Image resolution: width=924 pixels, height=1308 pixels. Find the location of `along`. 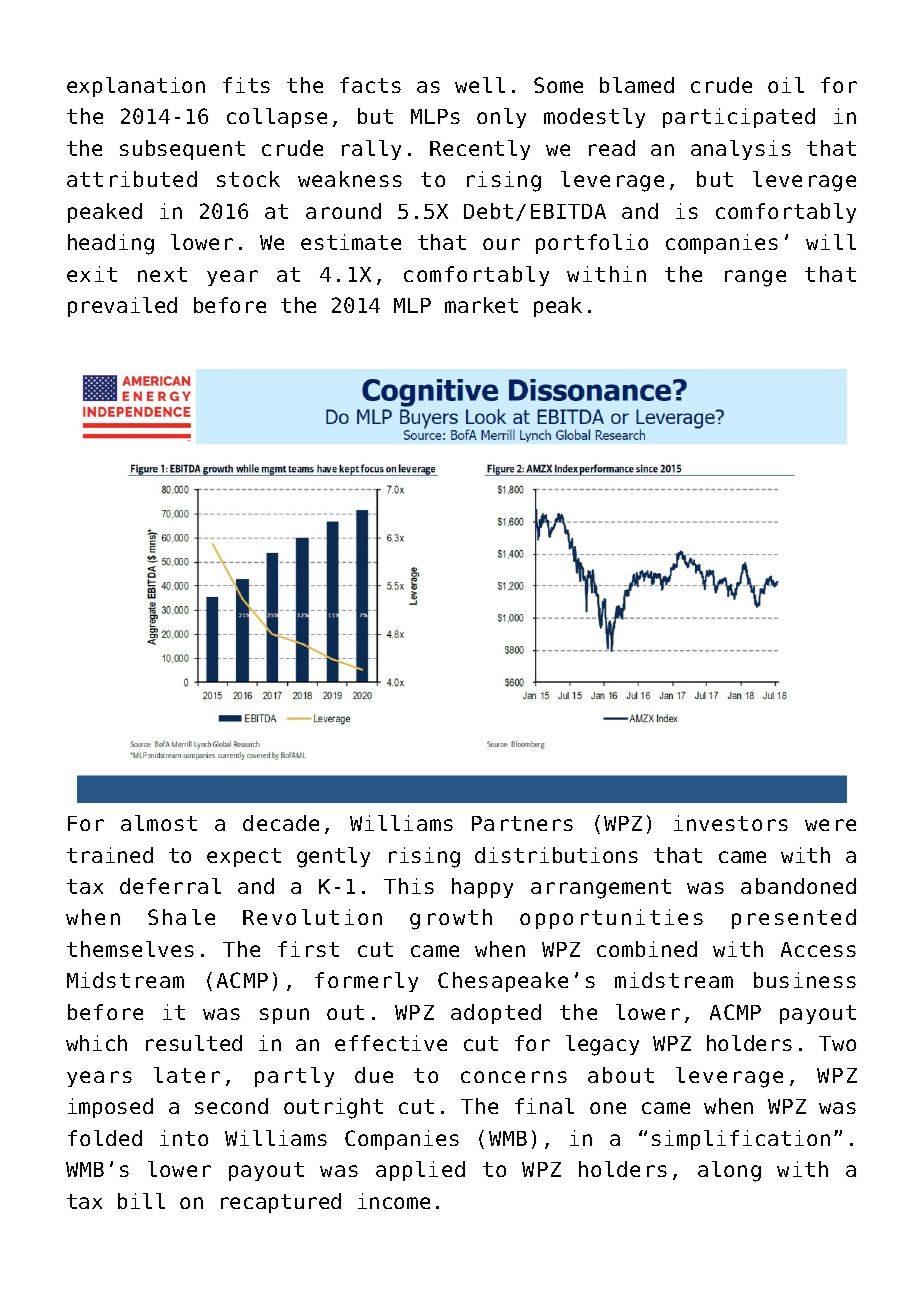

along is located at coordinates (729, 1171).
